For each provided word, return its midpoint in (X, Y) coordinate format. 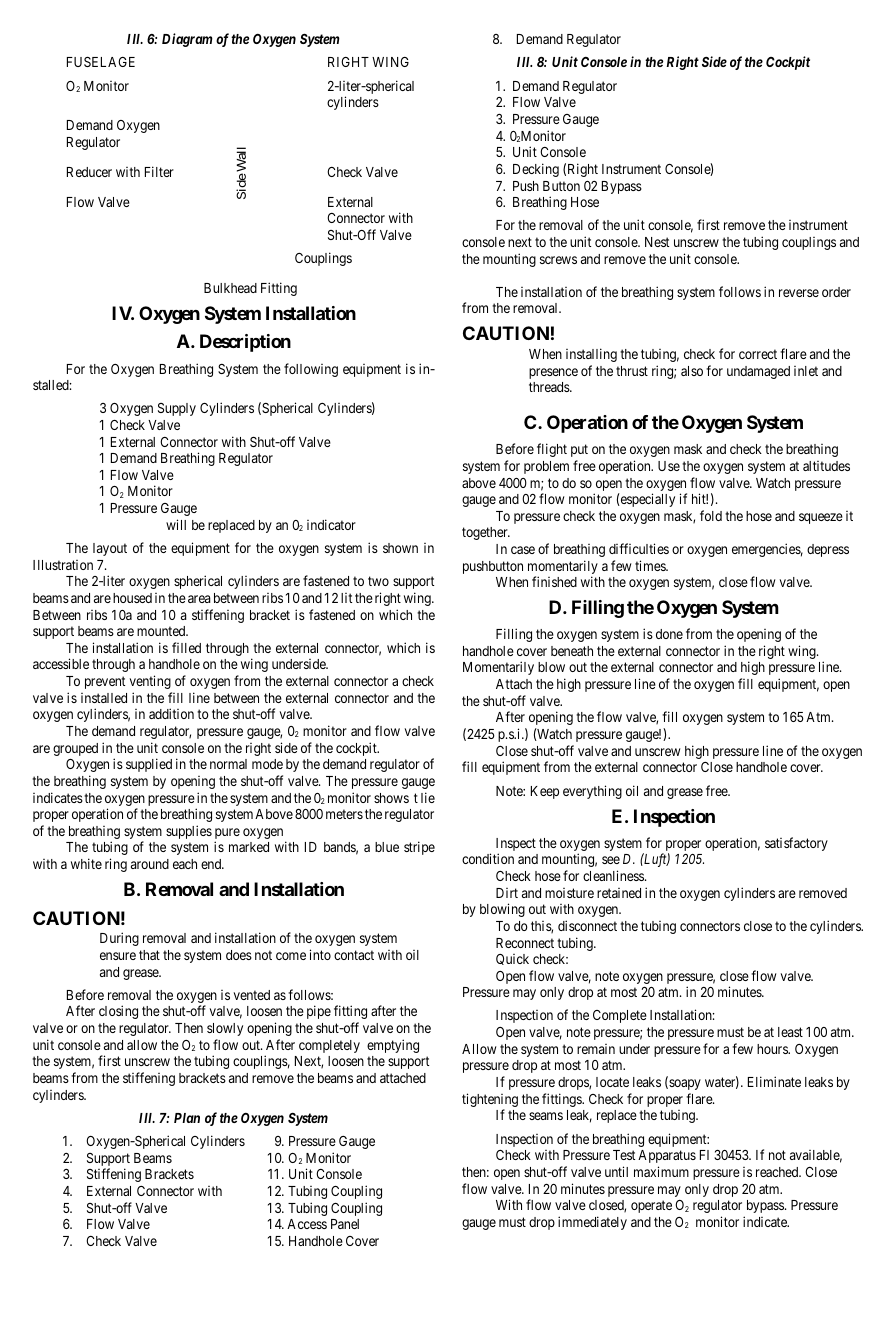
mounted (162, 631)
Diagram (187, 40)
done (669, 634)
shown (400, 548)
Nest (657, 242)
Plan (187, 1118)
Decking (536, 170)
